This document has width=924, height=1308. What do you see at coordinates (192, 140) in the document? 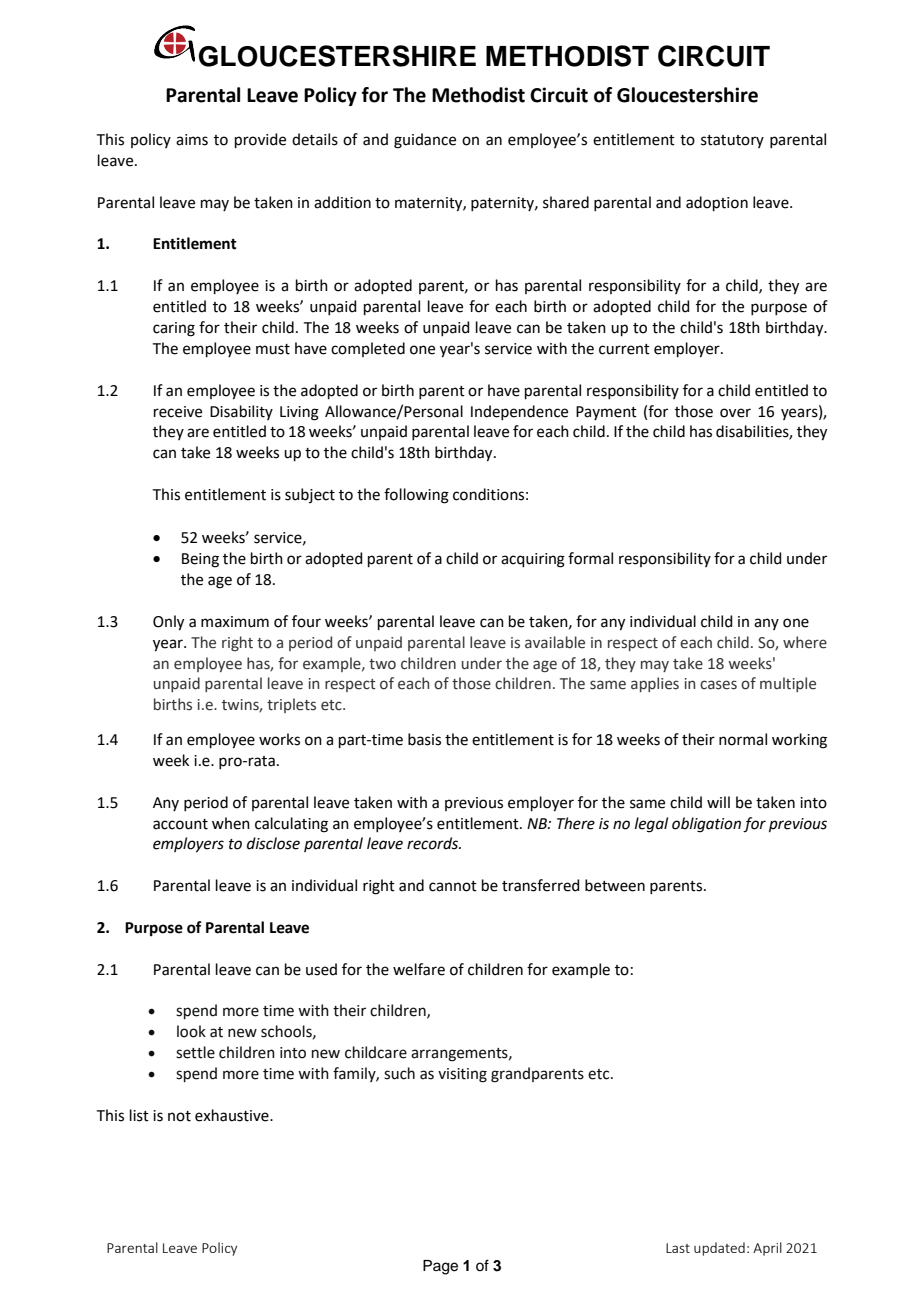
I see `aims` at bounding box center [192, 140].
